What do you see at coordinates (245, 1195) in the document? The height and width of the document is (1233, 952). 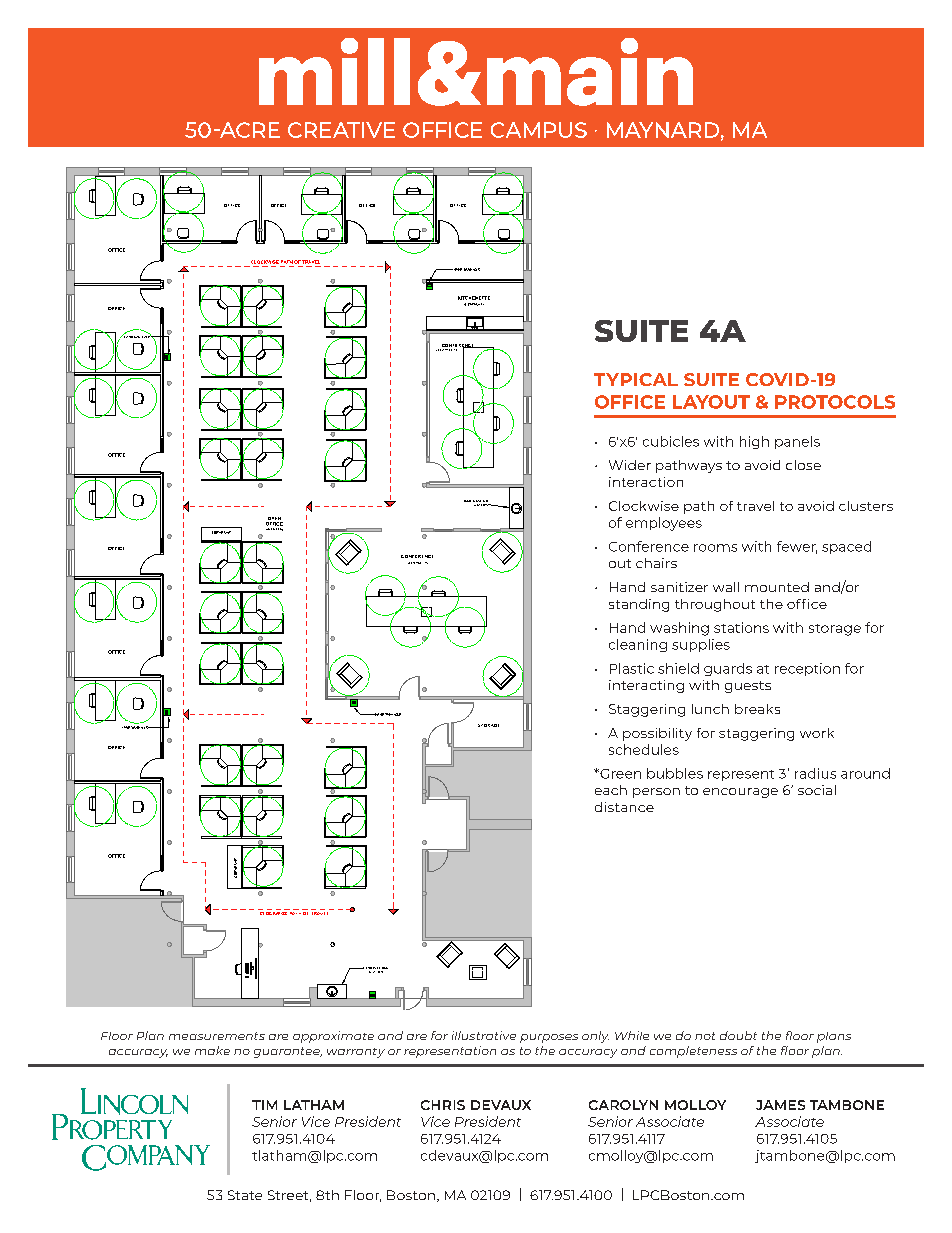 I see `State` at bounding box center [245, 1195].
